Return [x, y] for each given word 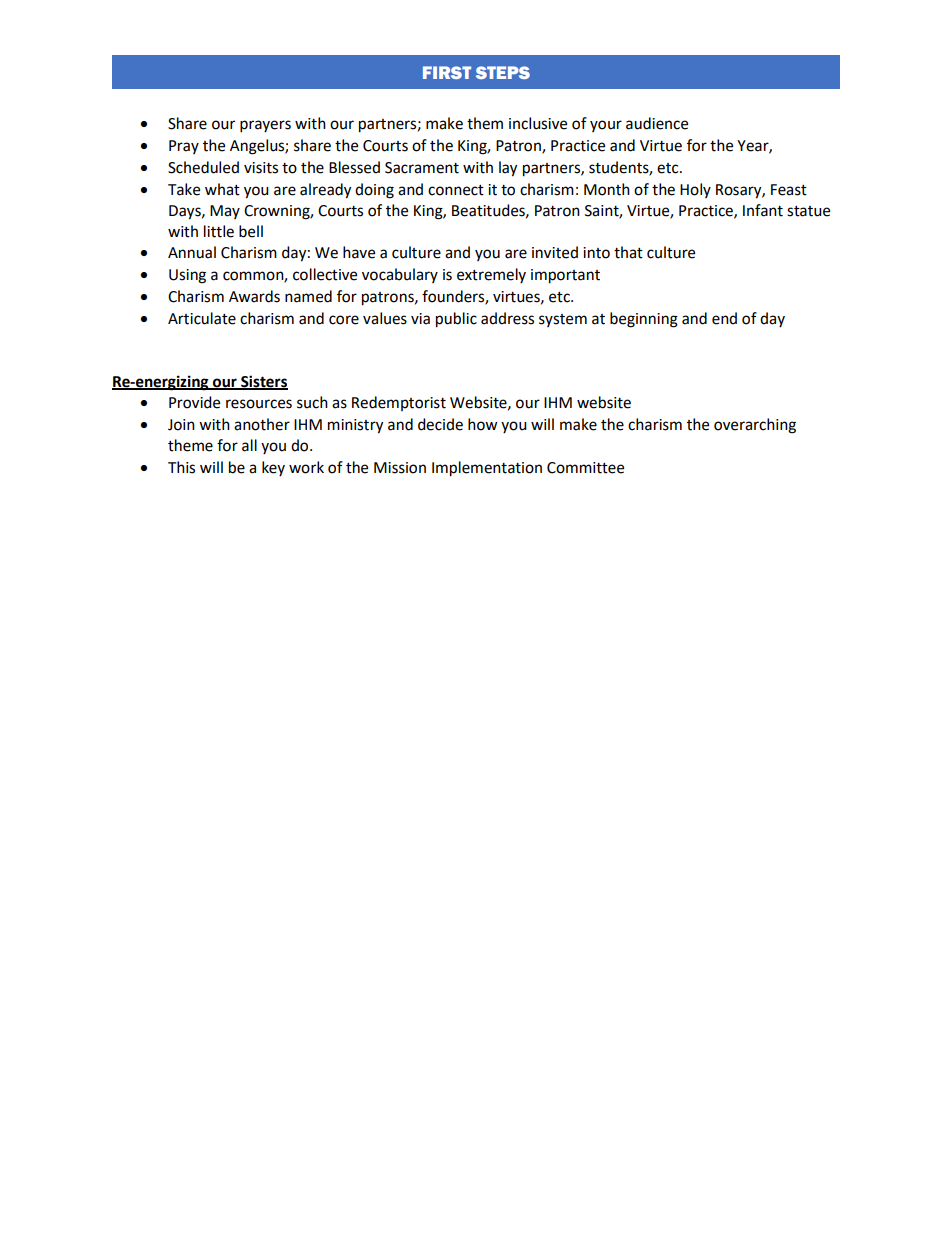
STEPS [503, 72]
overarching [755, 426]
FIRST [447, 72]
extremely [491, 275]
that [628, 252]
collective [325, 274]
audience [657, 123]
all [249, 445]
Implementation [487, 469]
